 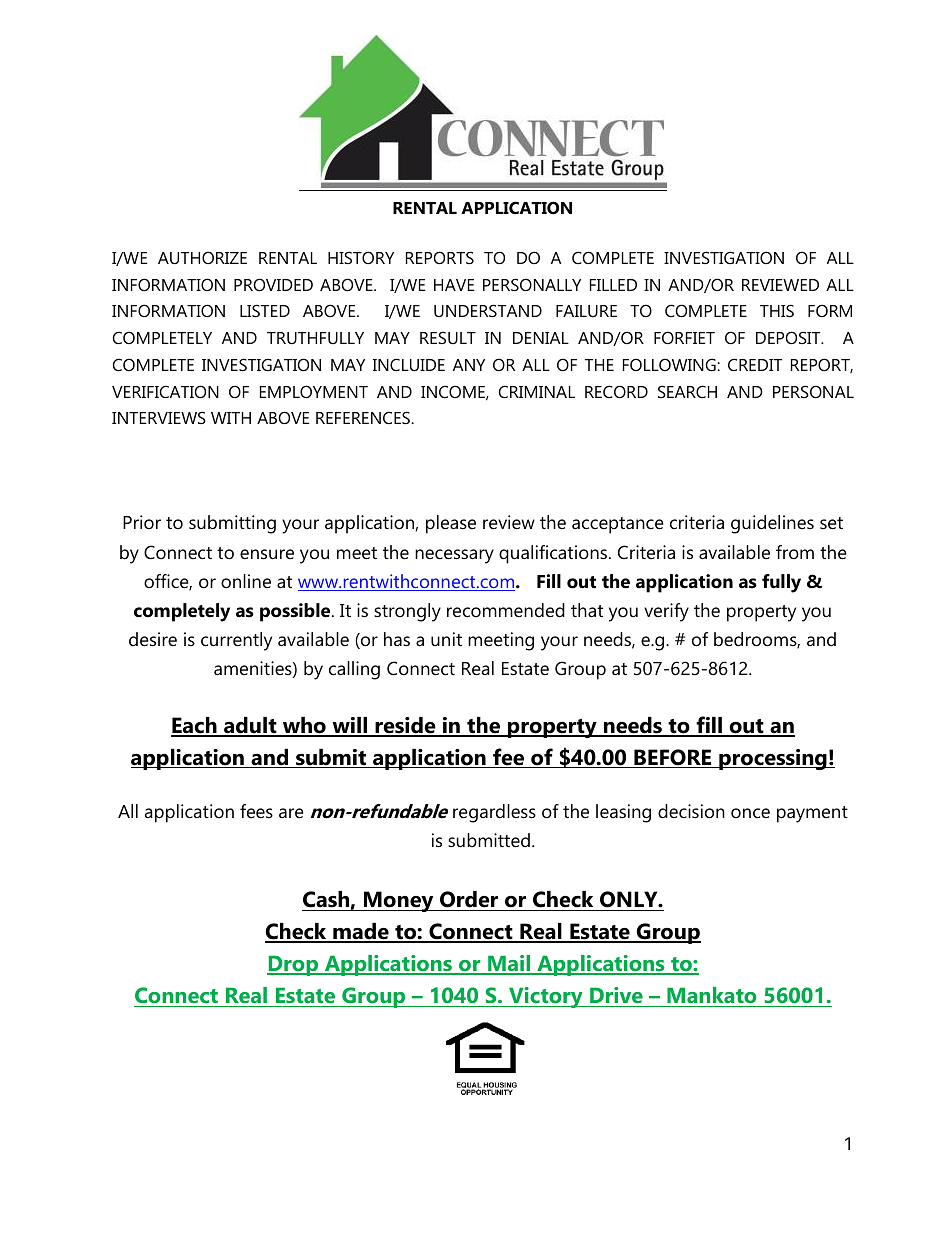 What do you see at coordinates (294, 965) in the screenshot?
I see `Drop` at bounding box center [294, 965].
